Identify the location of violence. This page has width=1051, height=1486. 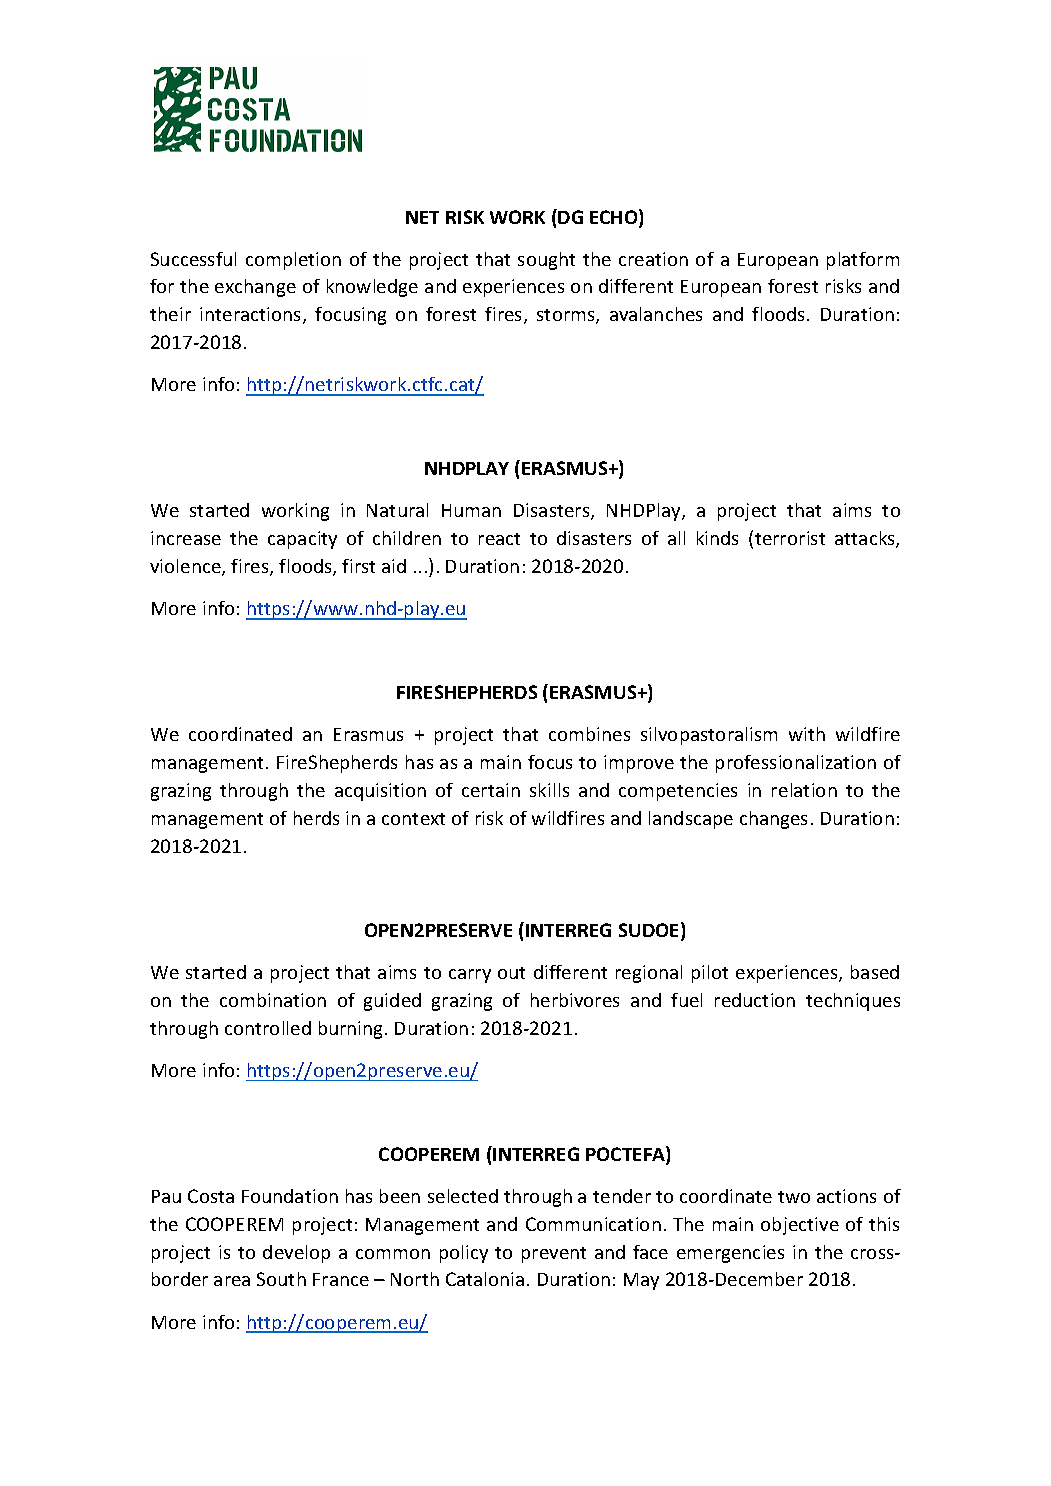
(186, 567).
